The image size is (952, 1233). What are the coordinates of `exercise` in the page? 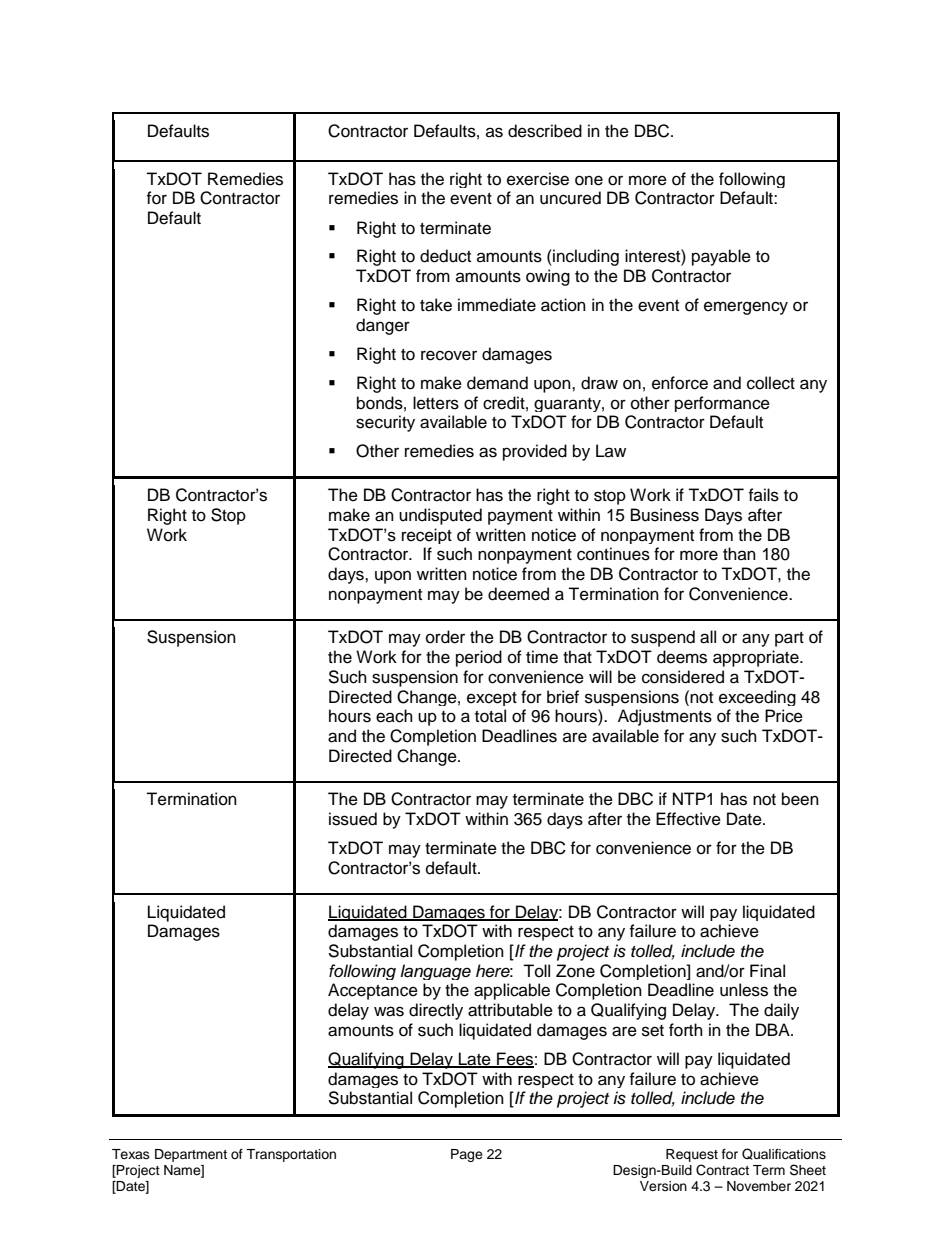 It's located at (538, 179).
